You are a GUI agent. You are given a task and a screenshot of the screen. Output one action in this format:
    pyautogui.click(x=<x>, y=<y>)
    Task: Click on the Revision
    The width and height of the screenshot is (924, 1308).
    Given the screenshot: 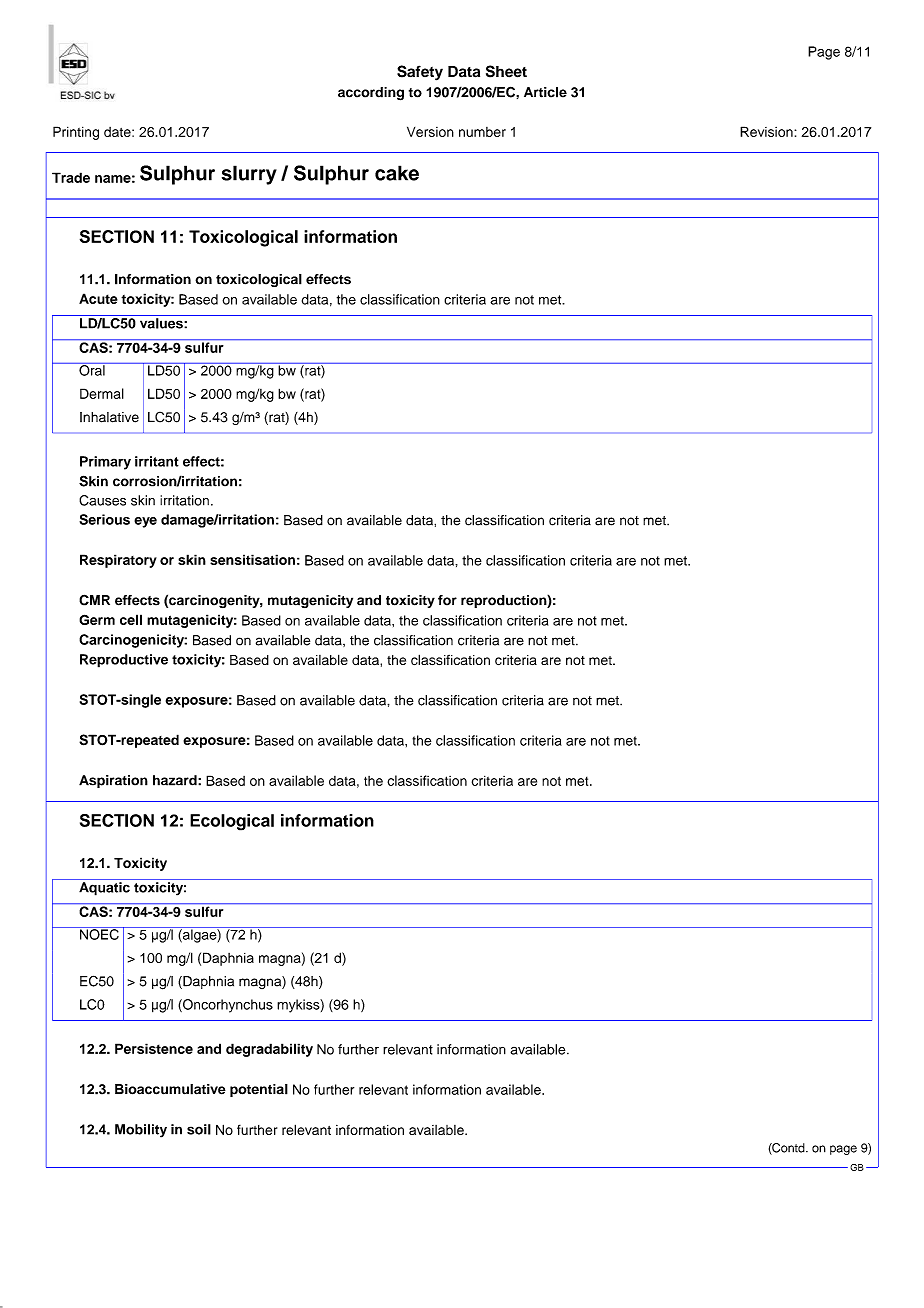 What is the action you would take?
    pyautogui.click(x=767, y=131)
